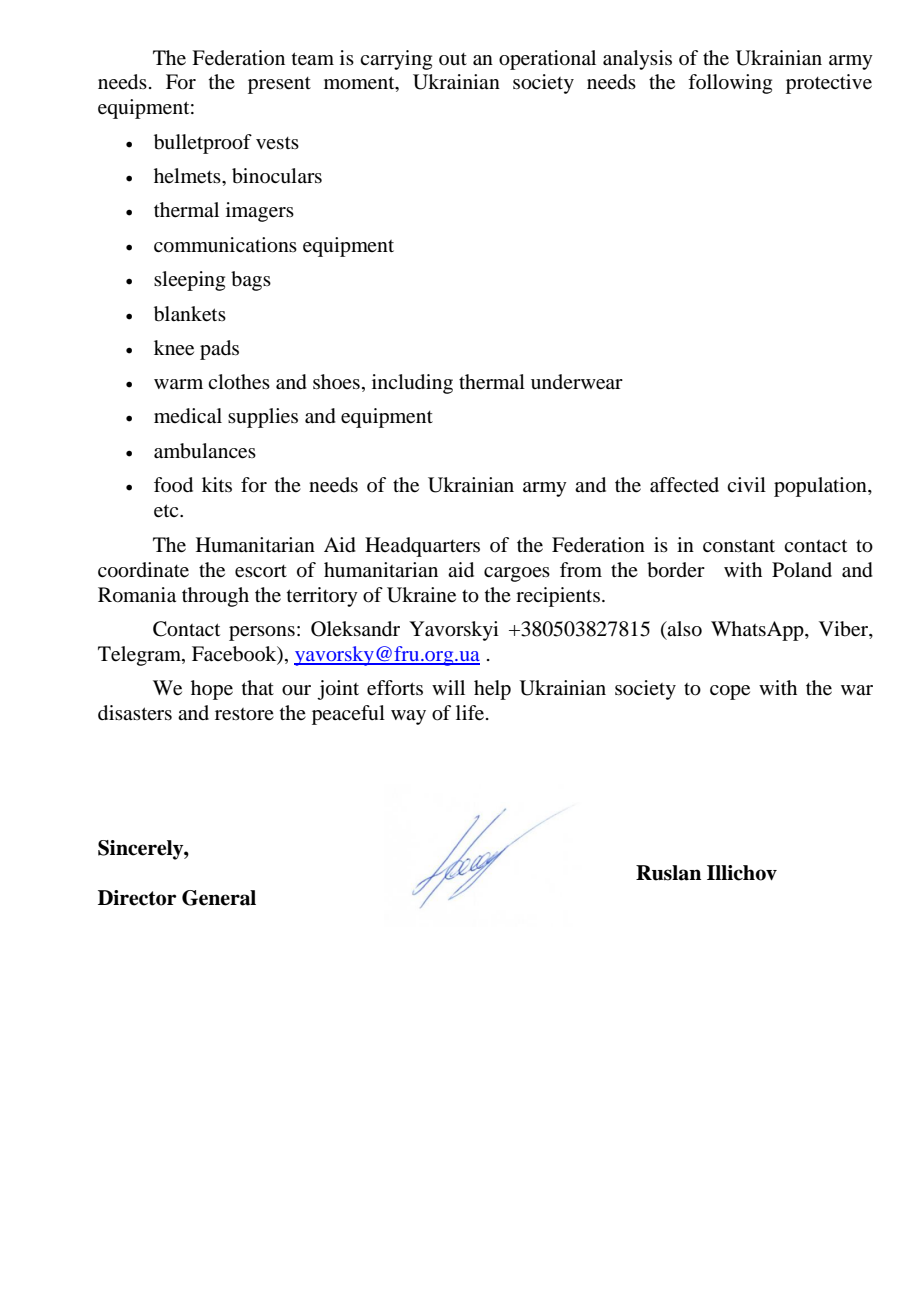 This screenshot has width=924, height=1308. What do you see at coordinates (219, 350) in the screenshot?
I see `pads` at bounding box center [219, 350].
